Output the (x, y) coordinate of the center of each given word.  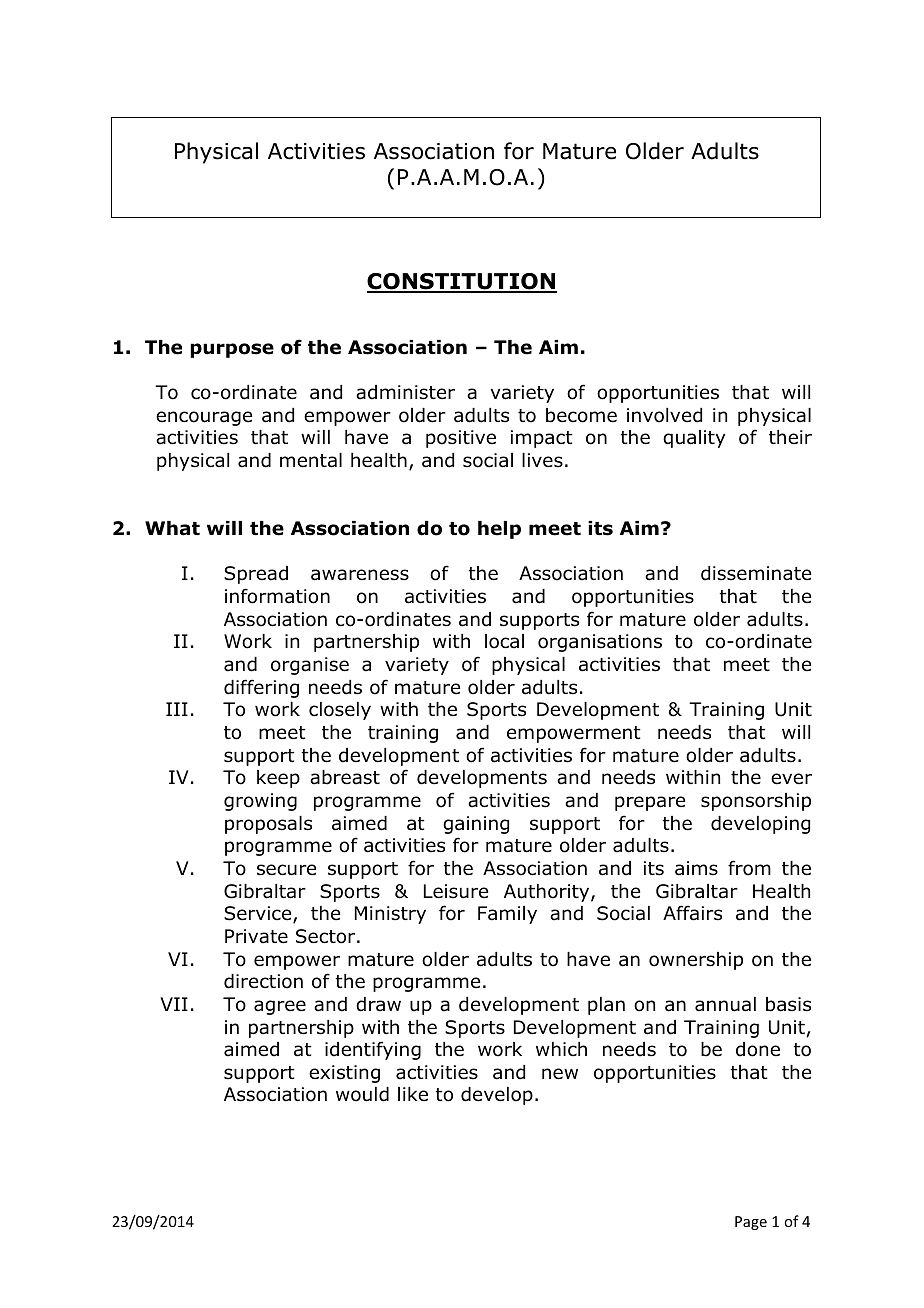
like (413, 1094)
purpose (232, 350)
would (362, 1094)
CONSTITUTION (462, 282)
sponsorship (756, 802)
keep (278, 779)
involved (664, 415)
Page (751, 1223)
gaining (476, 825)
